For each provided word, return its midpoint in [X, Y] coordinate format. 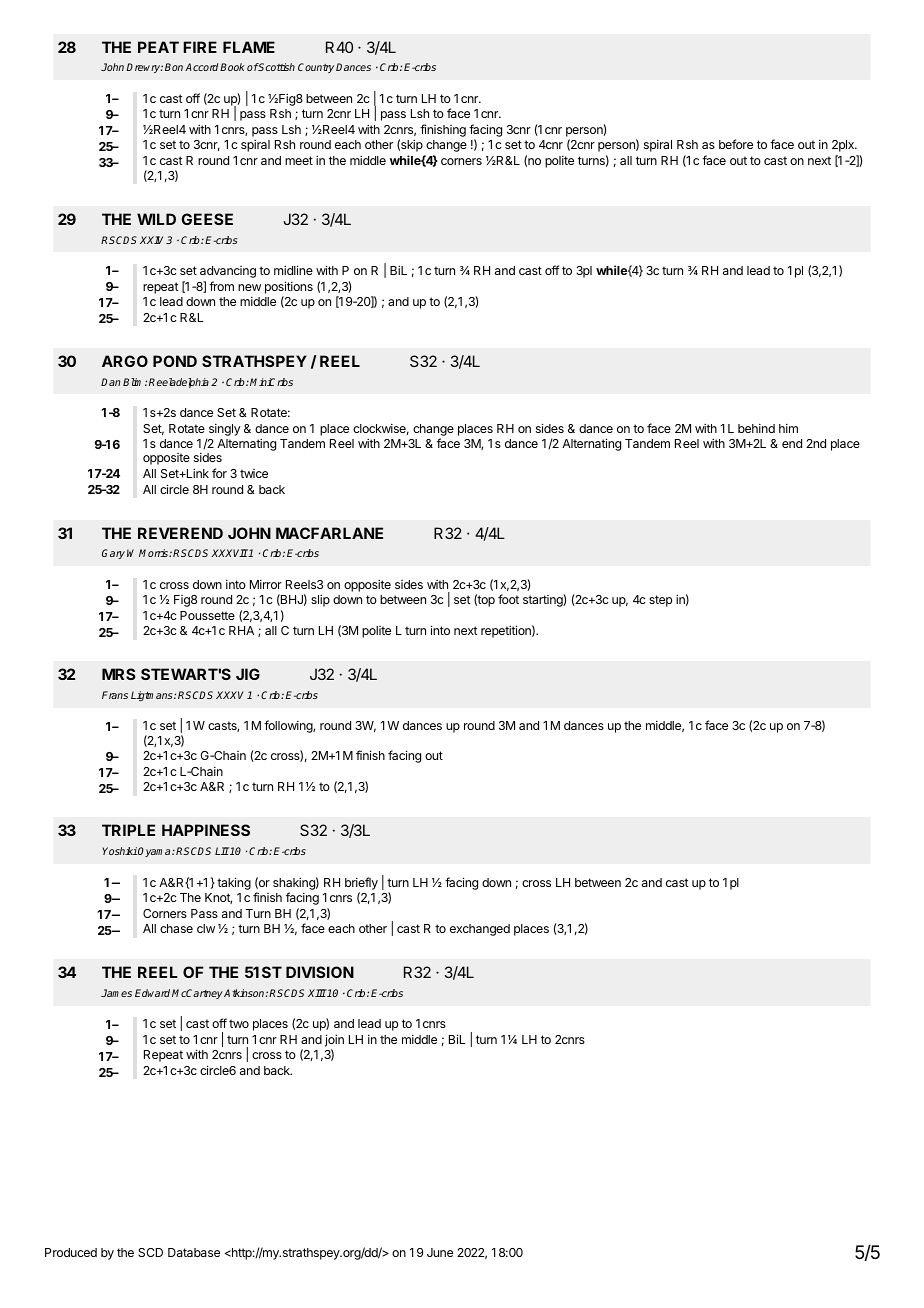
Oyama [155, 852]
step [660, 601]
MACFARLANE [329, 533]
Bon [174, 67]
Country [316, 68]
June [440, 1252]
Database [194, 1252]
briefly [361, 883]
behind [756, 428]
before [736, 144]
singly [224, 430]
